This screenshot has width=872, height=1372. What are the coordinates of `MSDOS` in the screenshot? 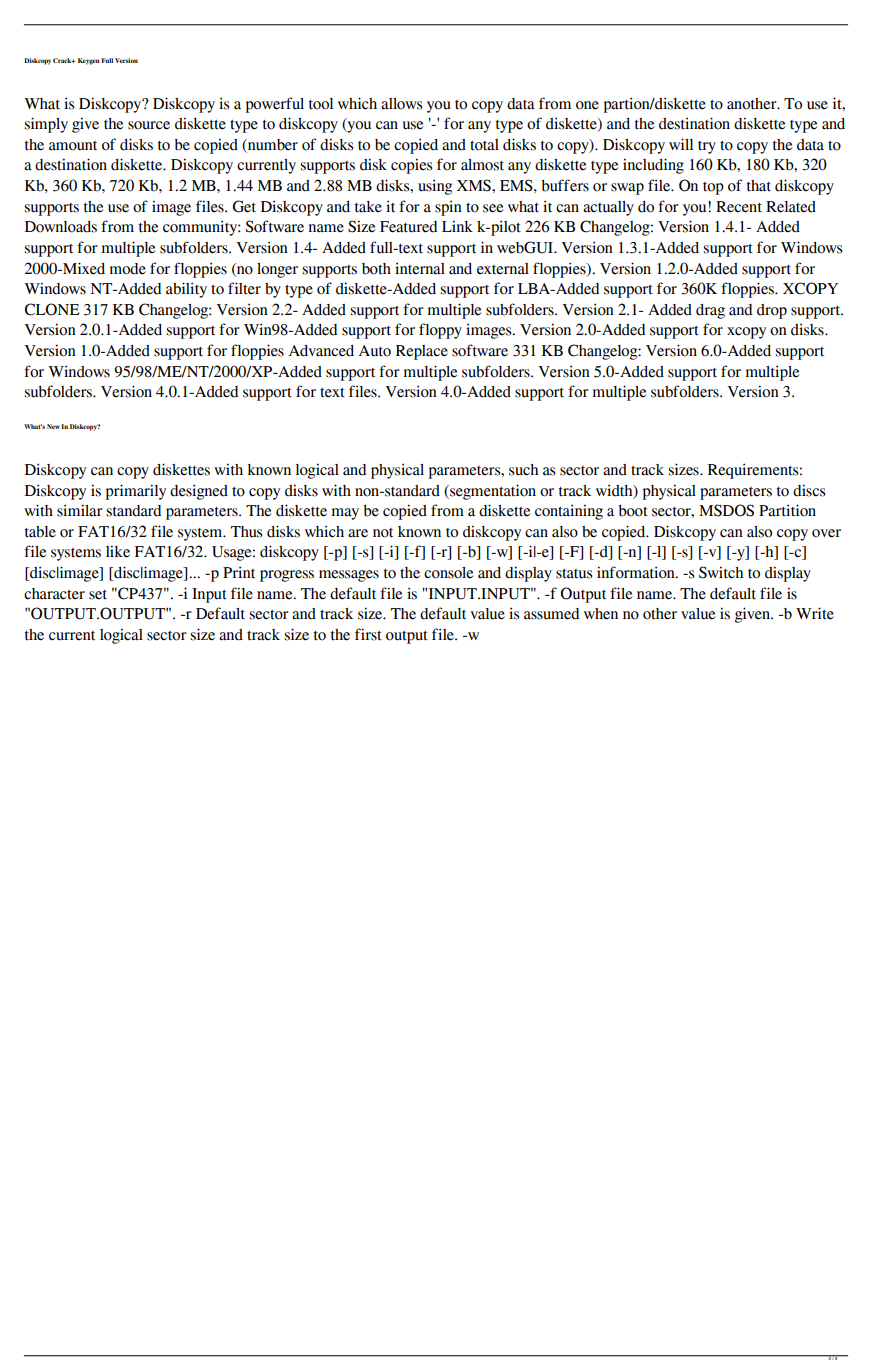 It's located at (726, 510).
